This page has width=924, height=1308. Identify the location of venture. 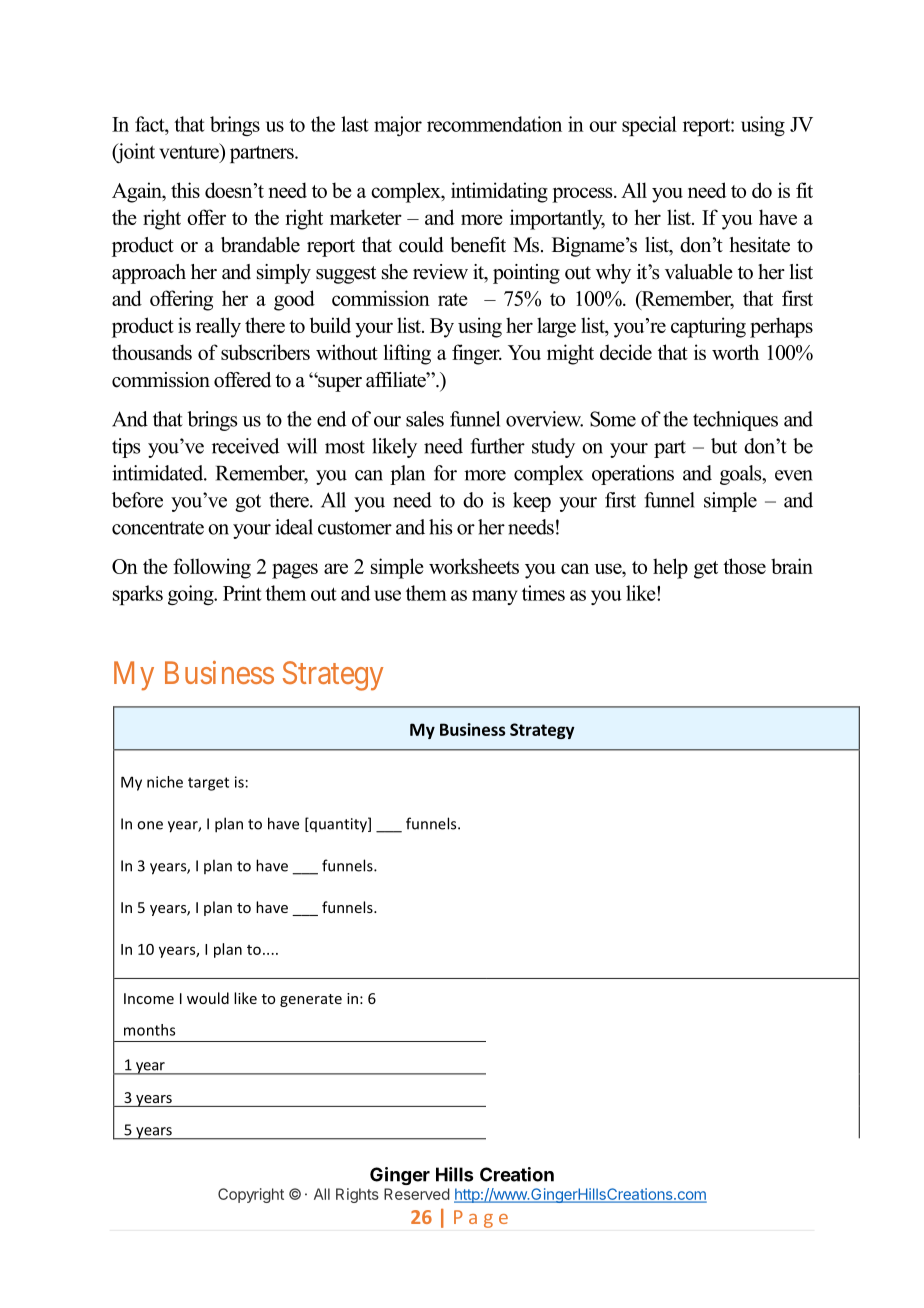
(190, 151).
